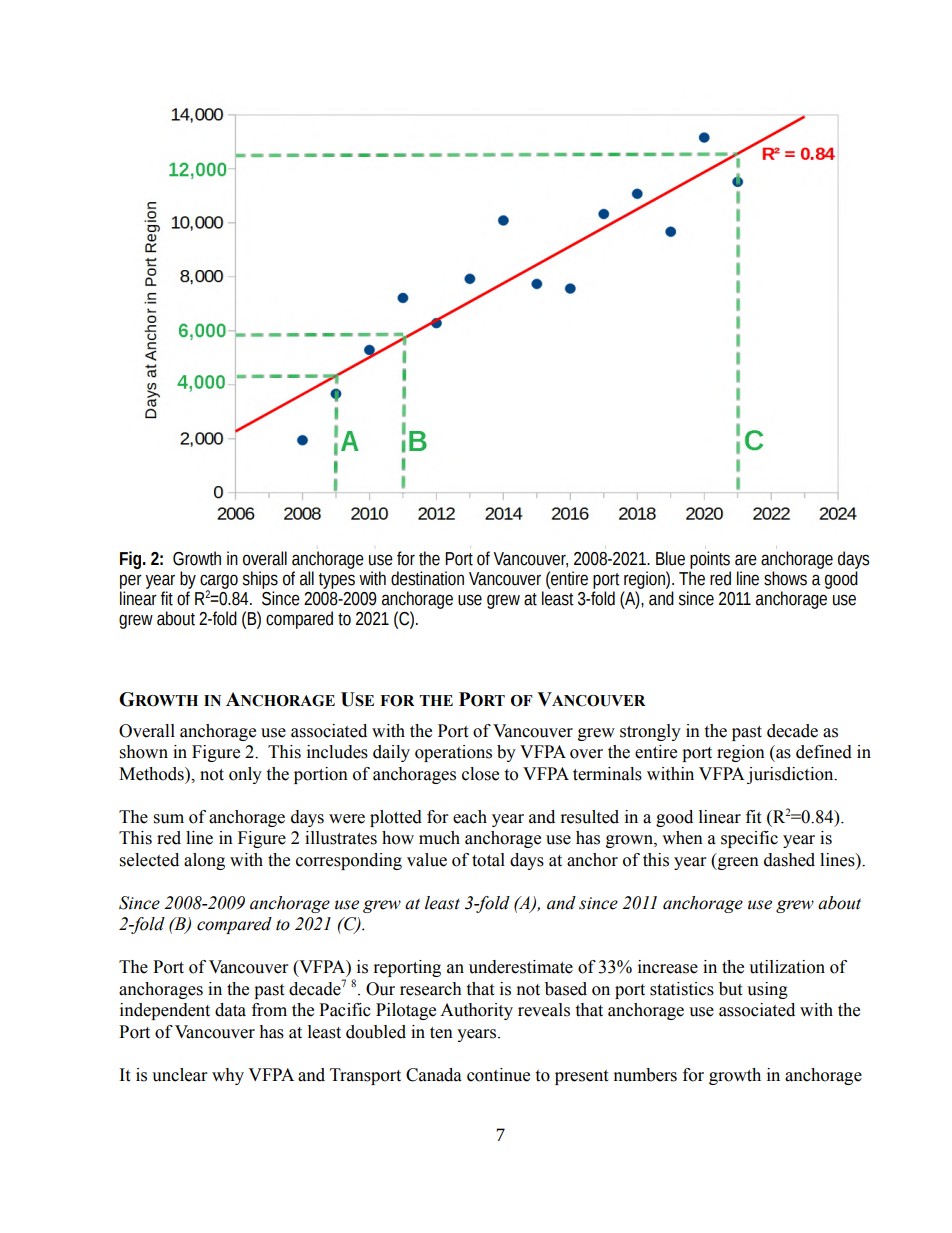  Describe the element at coordinates (824, 752) in the screenshot. I see `defined` at that location.
